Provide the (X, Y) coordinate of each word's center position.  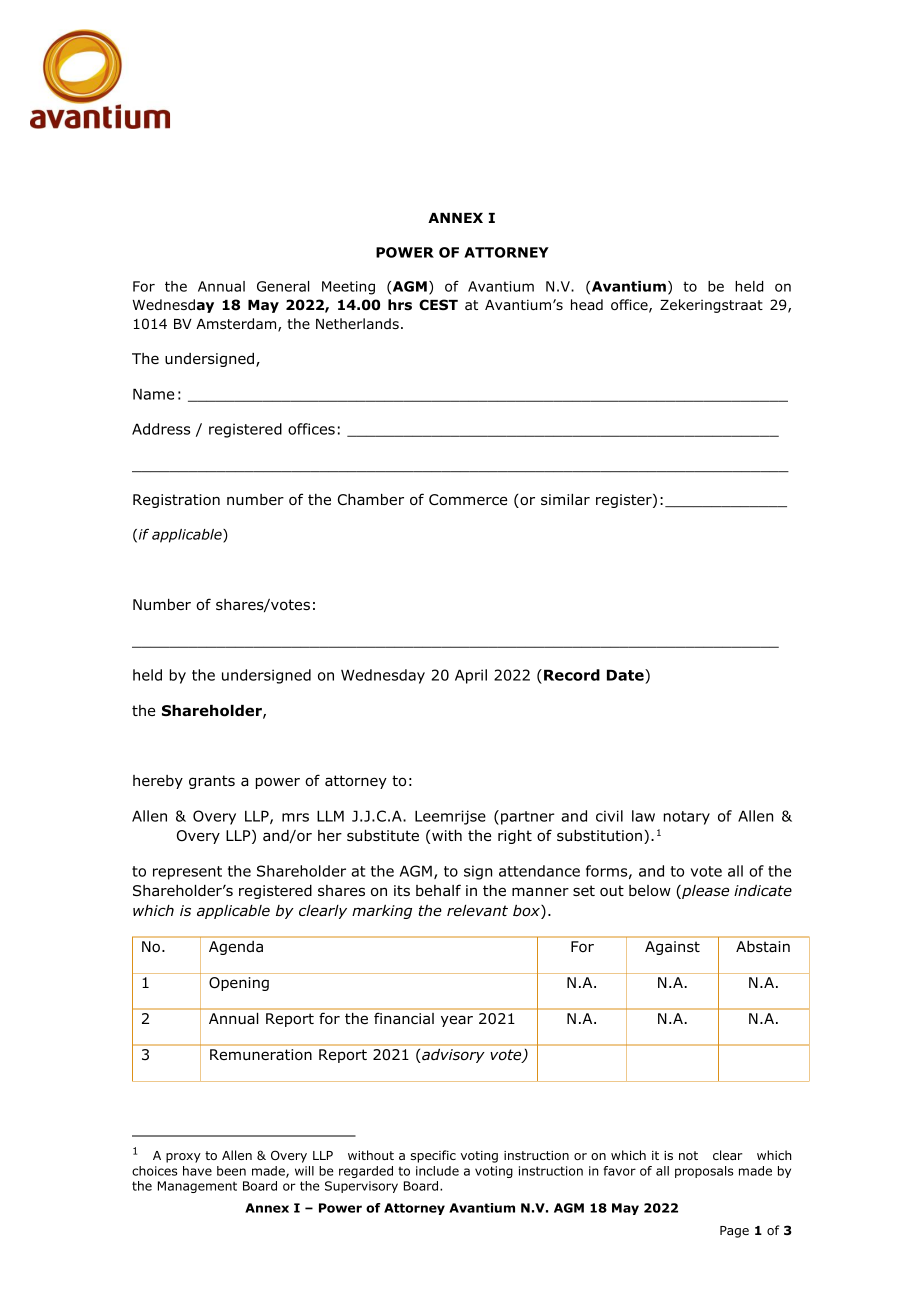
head (587, 304)
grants (212, 782)
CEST (438, 304)
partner (528, 818)
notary (687, 818)
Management (197, 1187)
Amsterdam (237, 325)
